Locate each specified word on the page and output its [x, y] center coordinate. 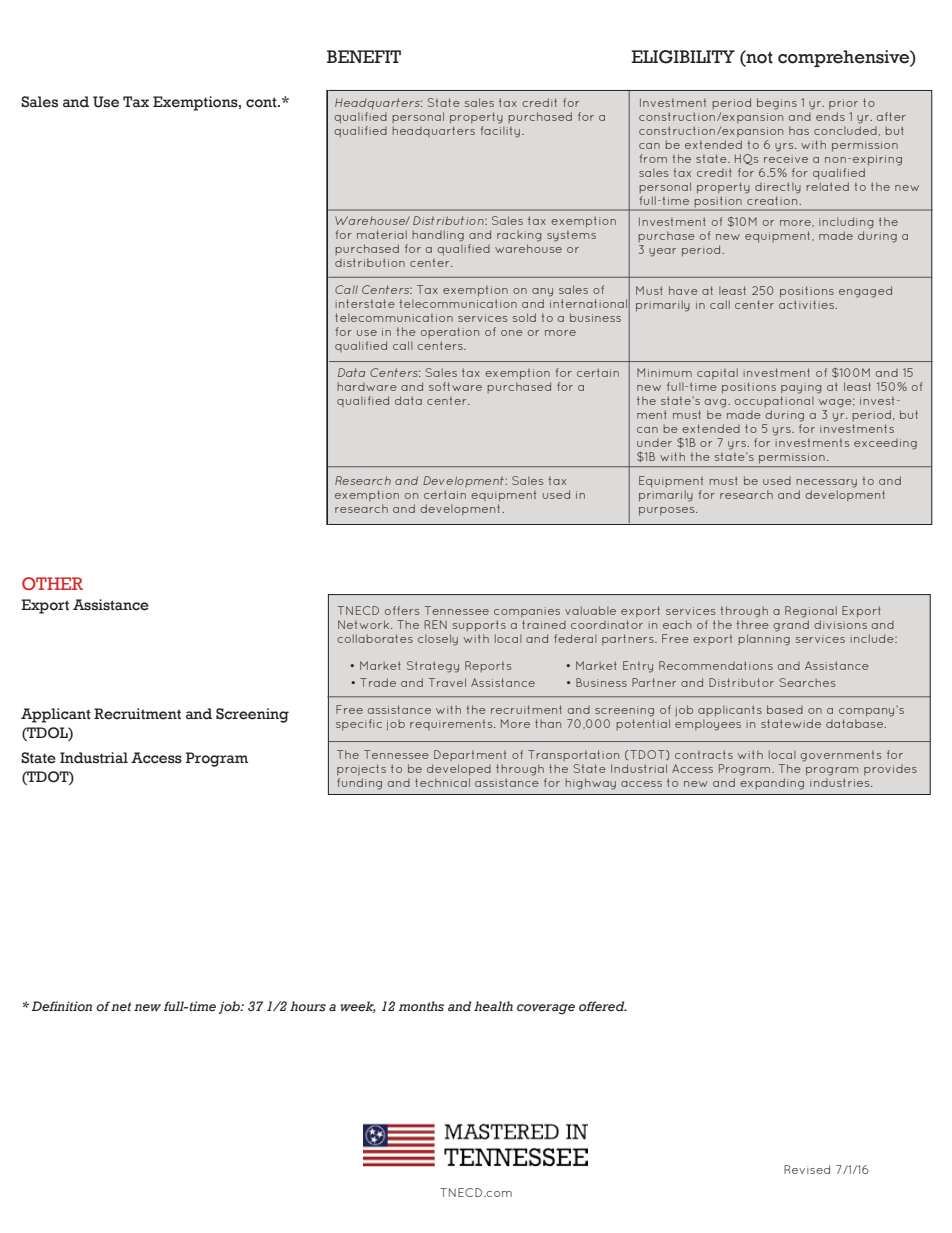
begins [777, 104]
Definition [62, 1006]
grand [791, 626]
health [493, 1006]
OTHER [52, 583]
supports [479, 626]
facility [500, 132]
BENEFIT [364, 56]
